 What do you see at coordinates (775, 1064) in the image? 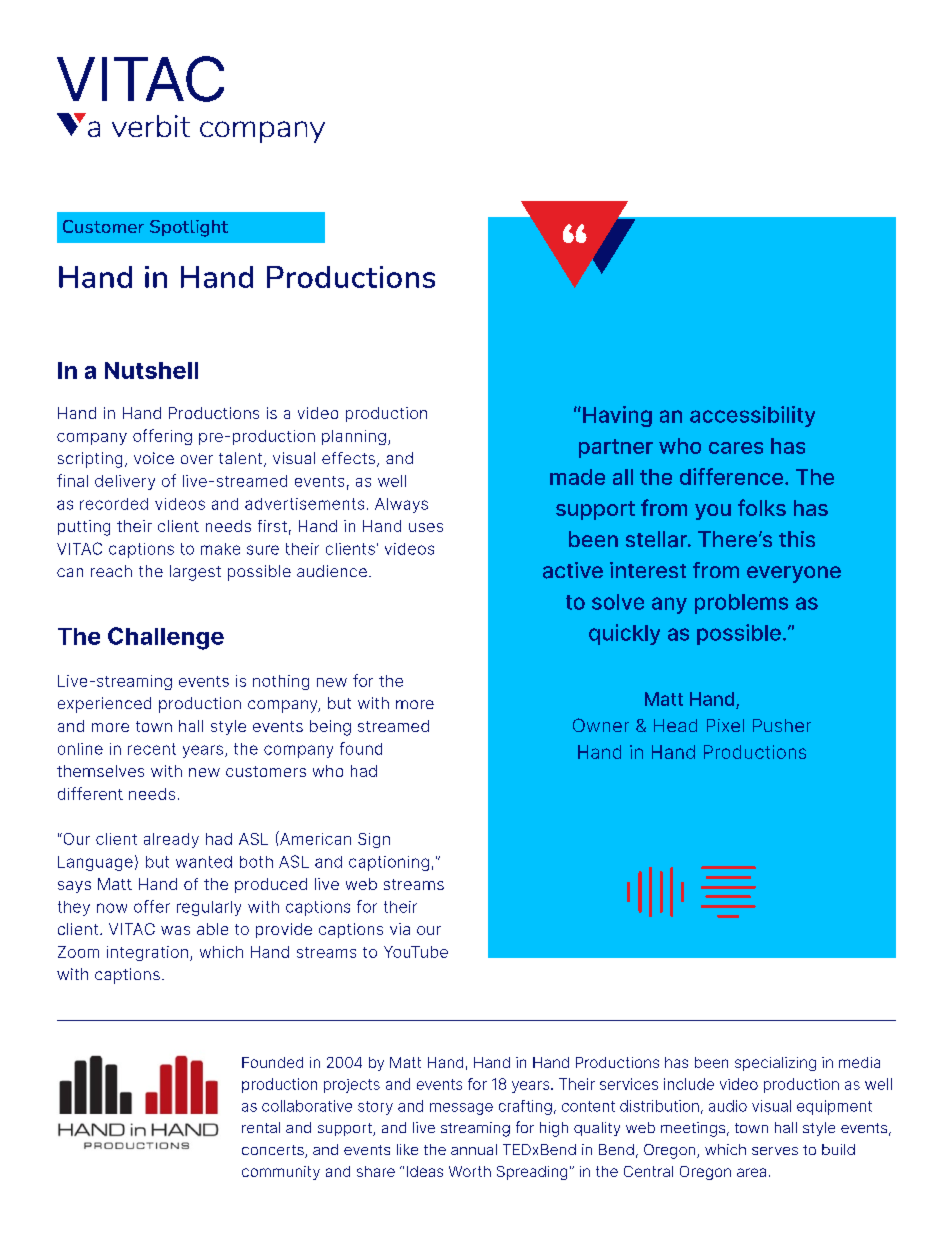
I see `specializing` at bounding box center [775, 1064].
